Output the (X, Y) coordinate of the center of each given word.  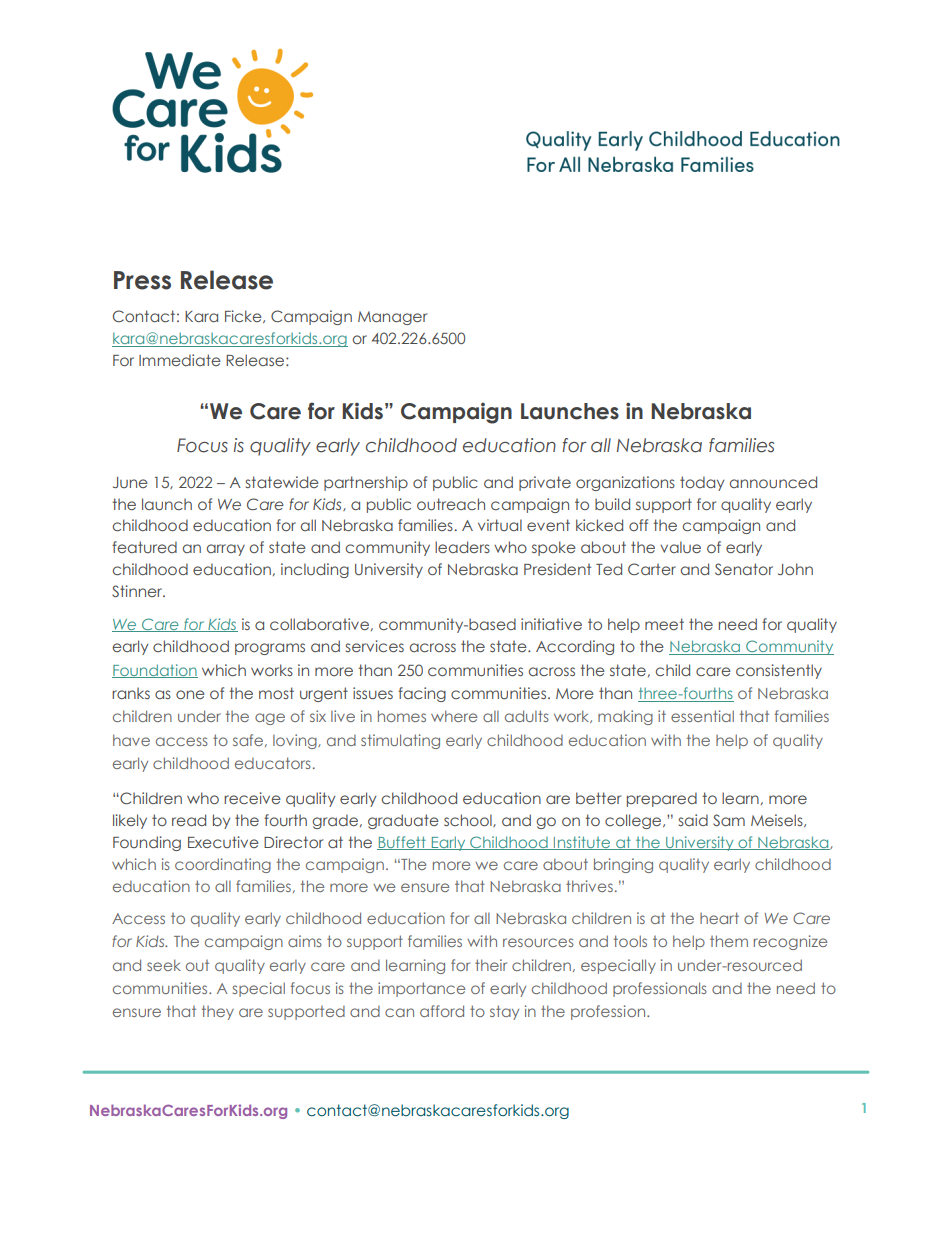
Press (142, 280)
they (218, 1012)
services (374, 646)
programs (270, 649)
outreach (451, 504)
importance (421, 989)
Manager (392, 318)
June (130, 482)
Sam (729, 820)
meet (664, 624)
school (469, 820)
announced (773, 482)
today (702, 483)
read (189, 820)
